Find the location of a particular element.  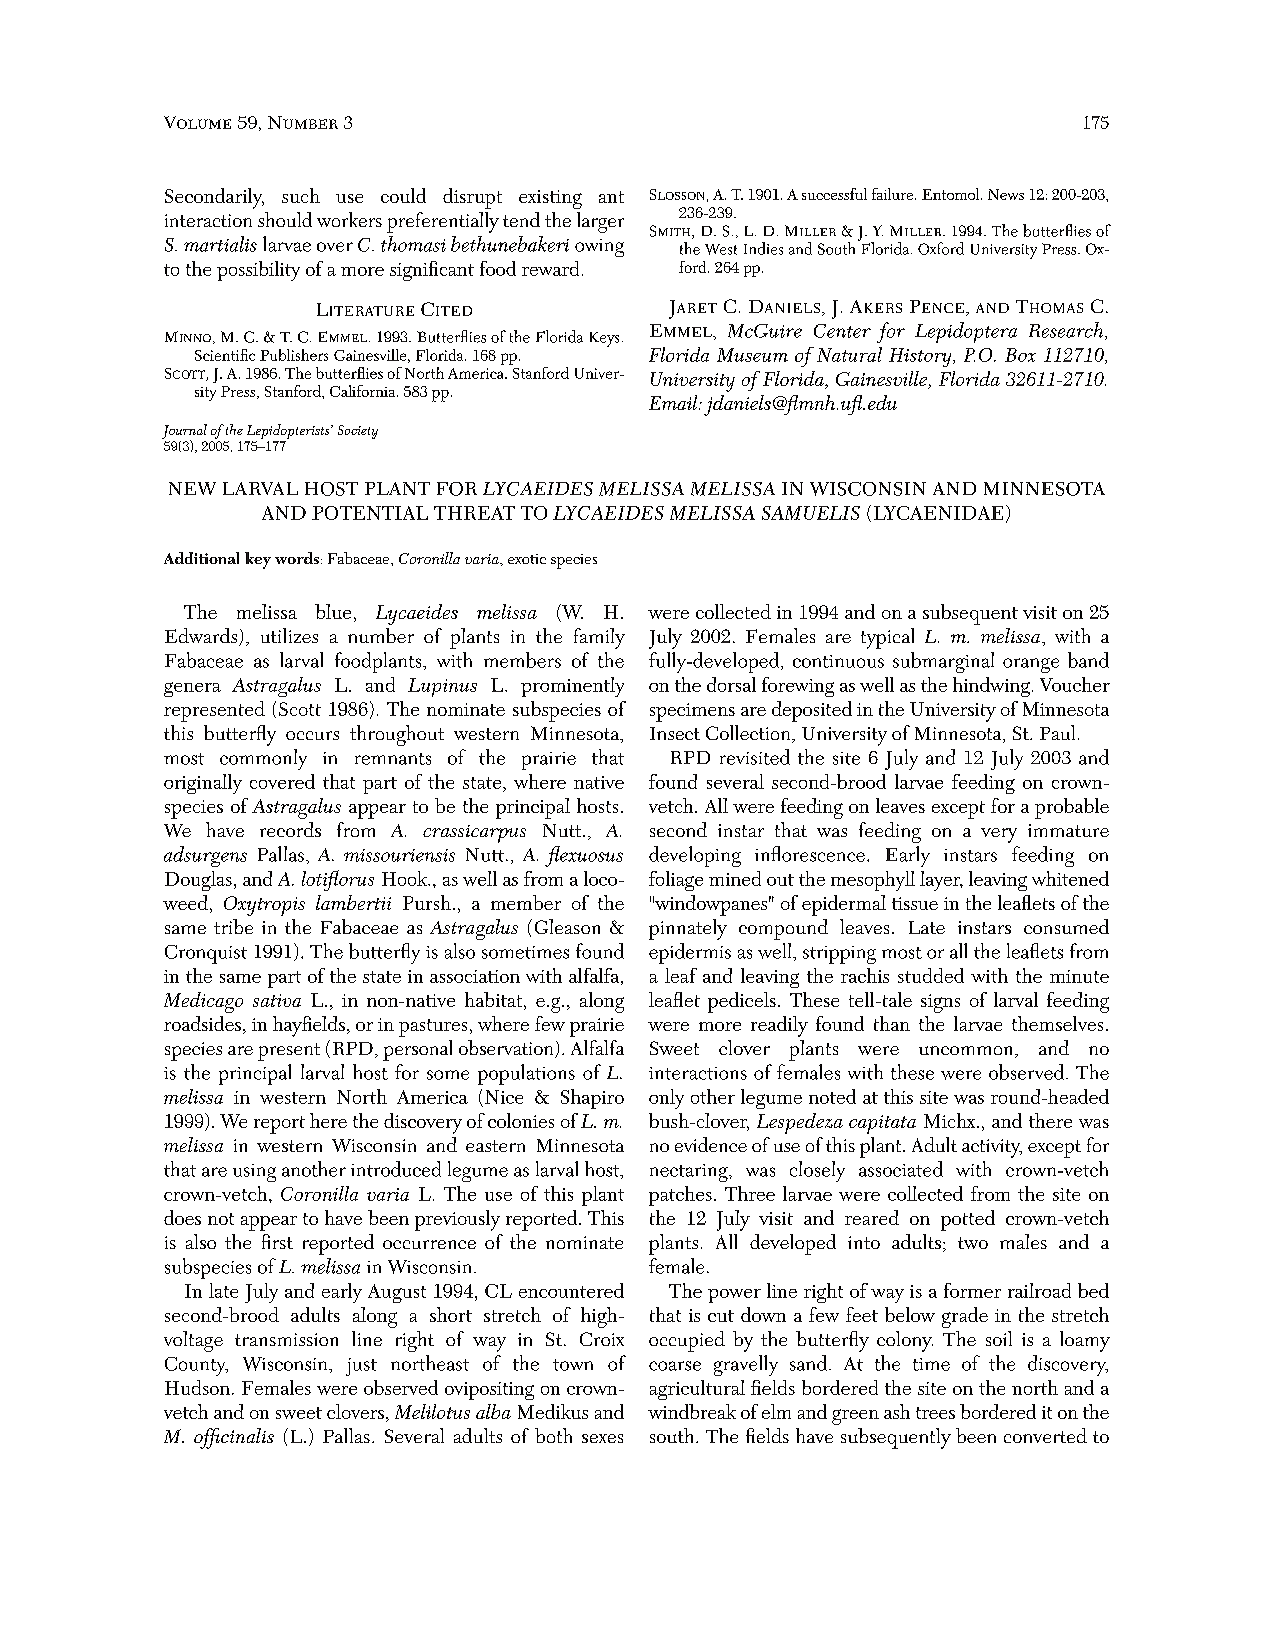

exotic is located at coordinates (527, 559).
